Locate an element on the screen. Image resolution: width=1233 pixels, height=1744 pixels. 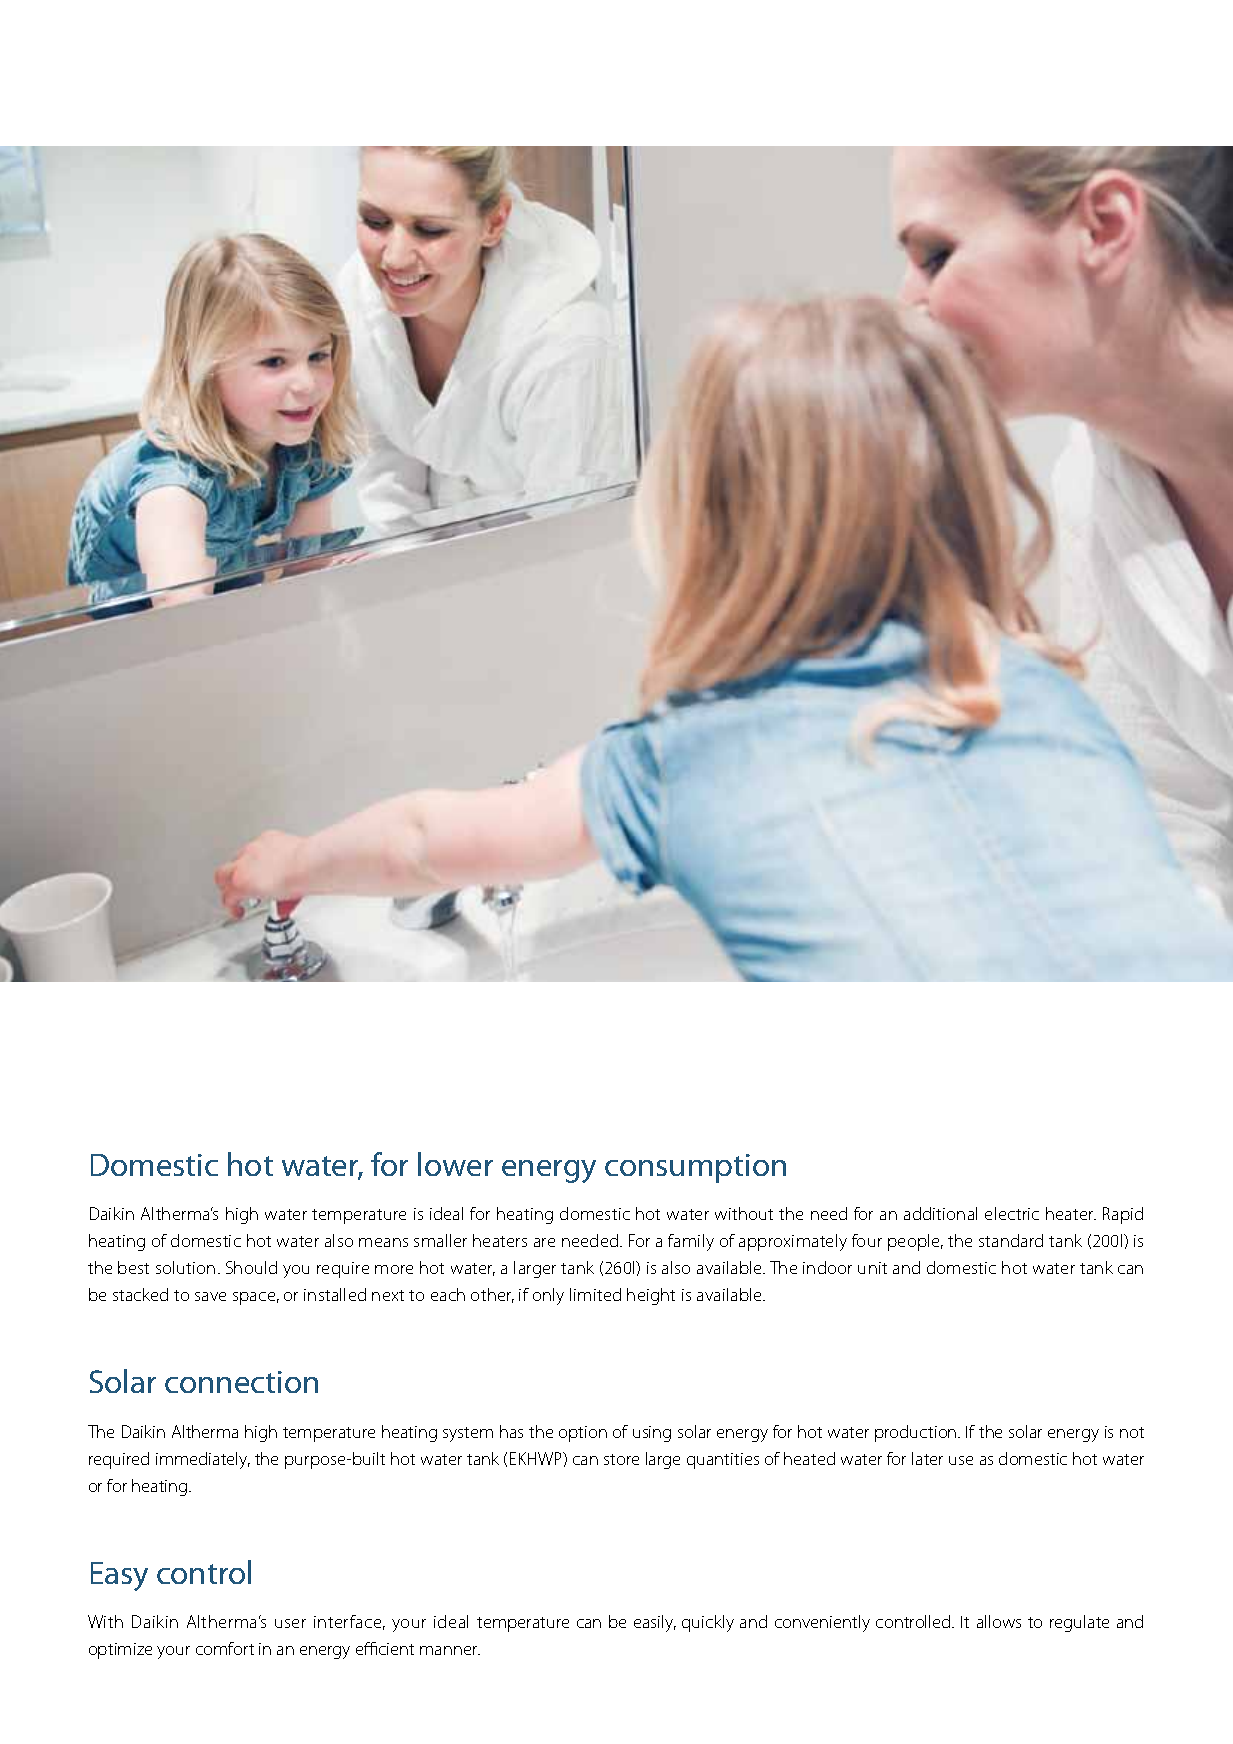
connection is located at coordinates (241, 1382).
